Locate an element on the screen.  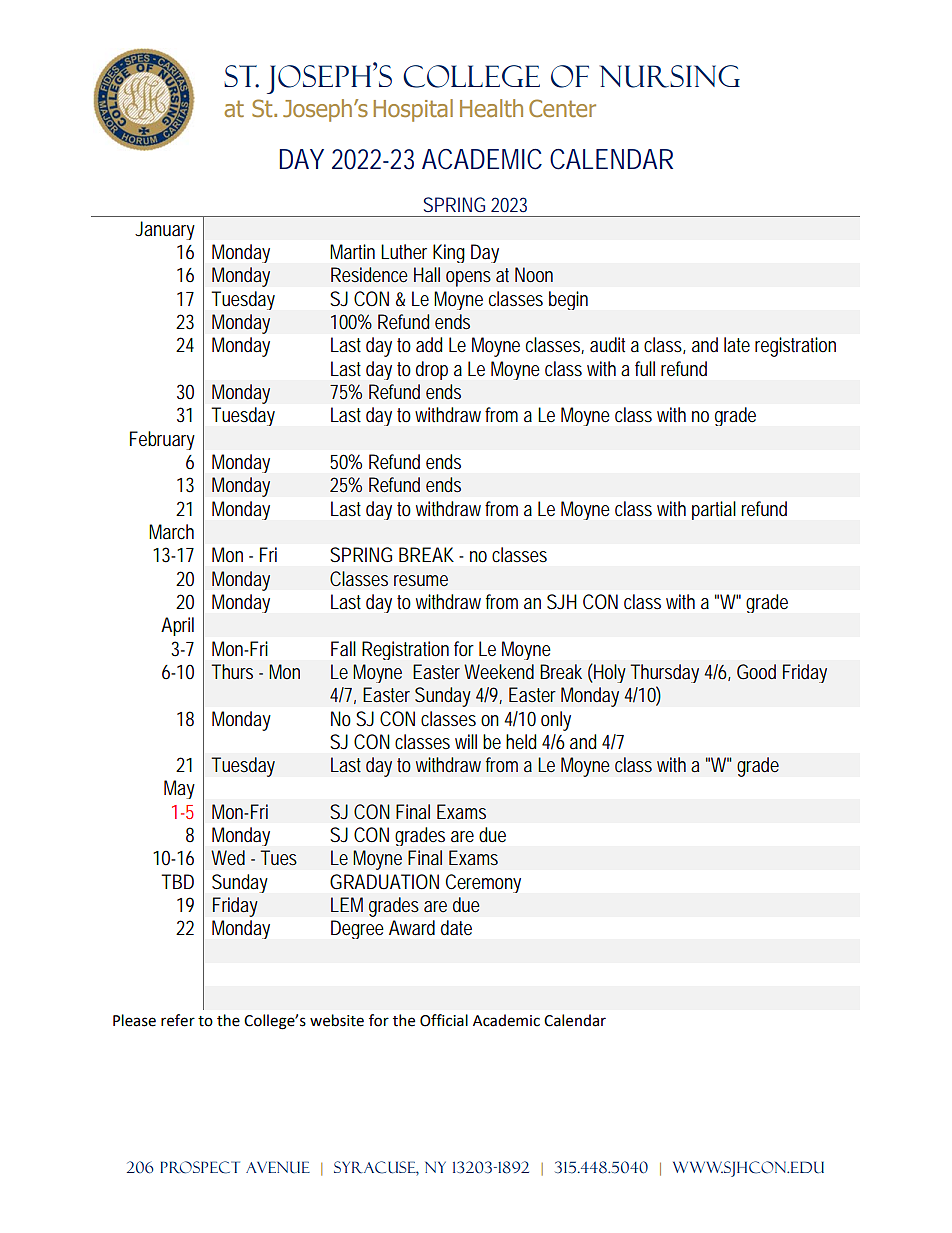
April is located at coordinates (177, 626).
